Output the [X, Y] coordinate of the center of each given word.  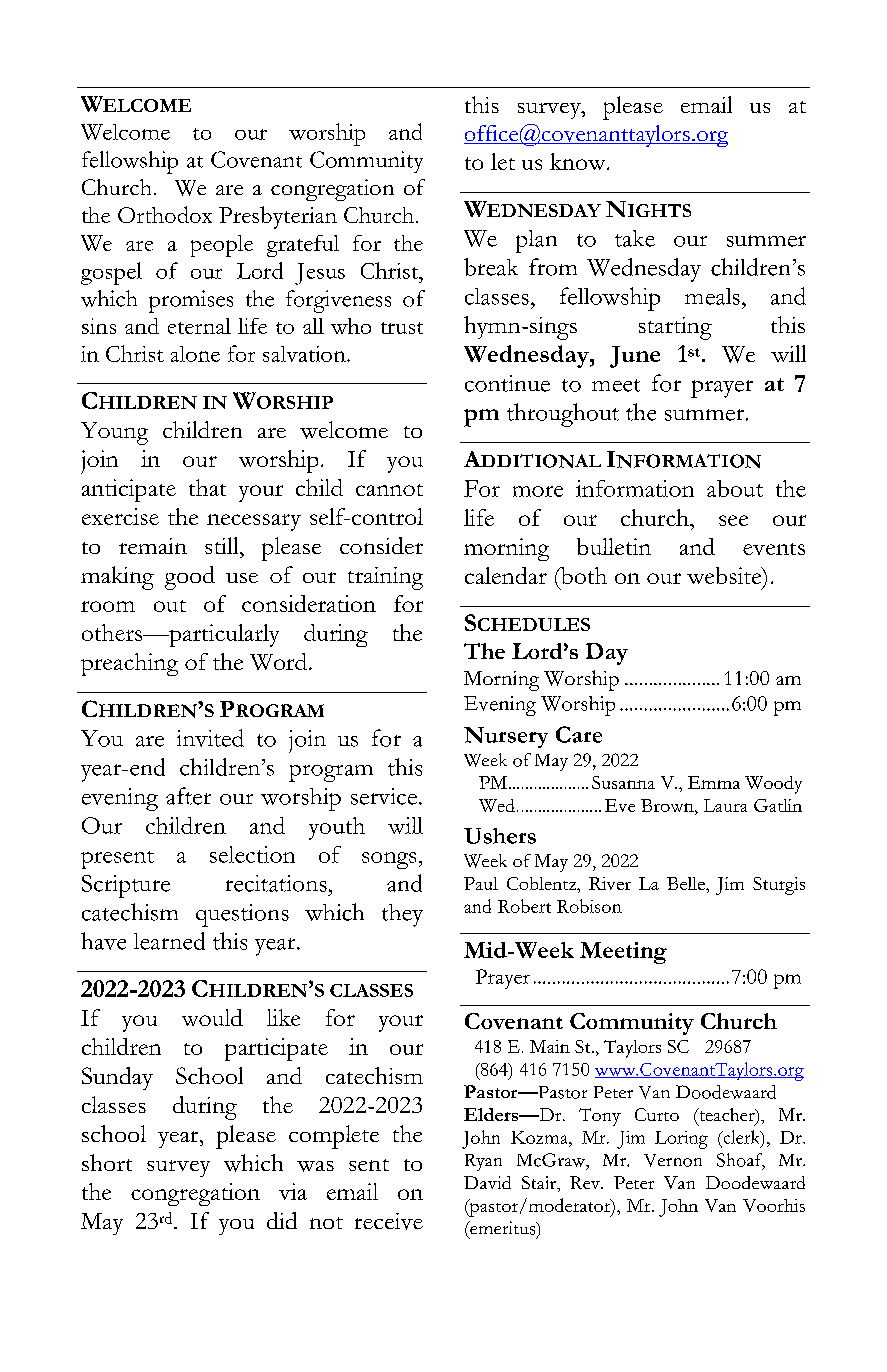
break [491, 267]
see [733, 520]
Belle [687, 883]
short [107, 1162]
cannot [389, 490]
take [635, 238]
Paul [481, 883]
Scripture [126, 886]
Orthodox [165, 214]
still [223, 545]
